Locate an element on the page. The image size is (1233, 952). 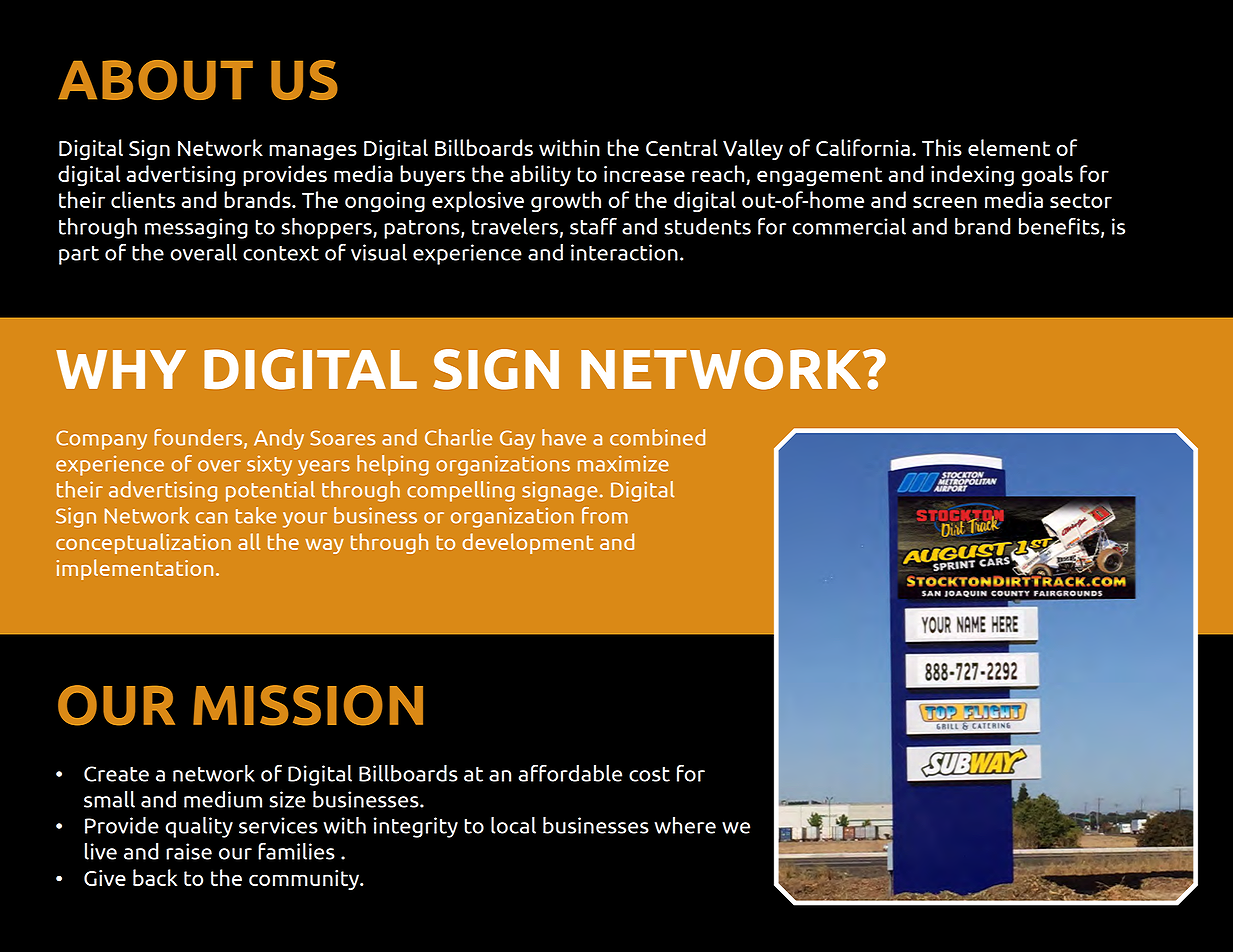
MISSION is located at coordinates (308, 705).
